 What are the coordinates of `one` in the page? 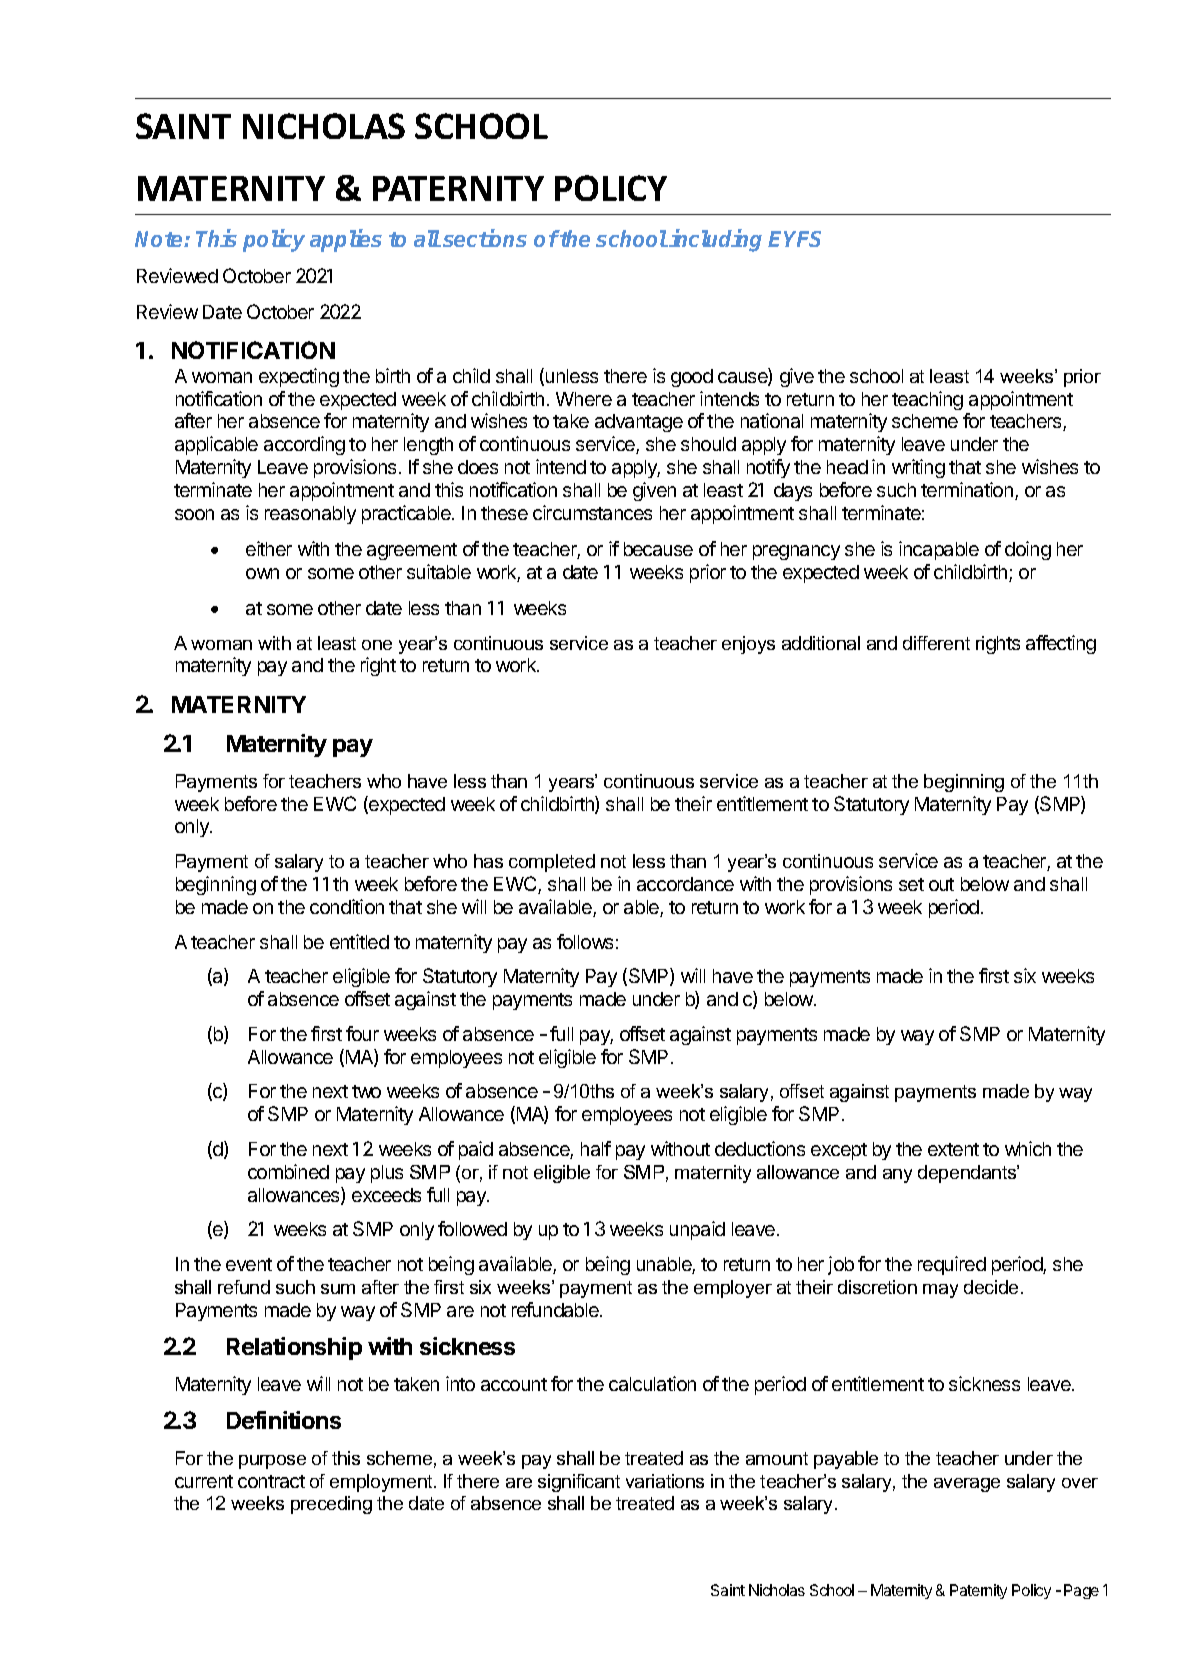 It's located at (377, 645).
